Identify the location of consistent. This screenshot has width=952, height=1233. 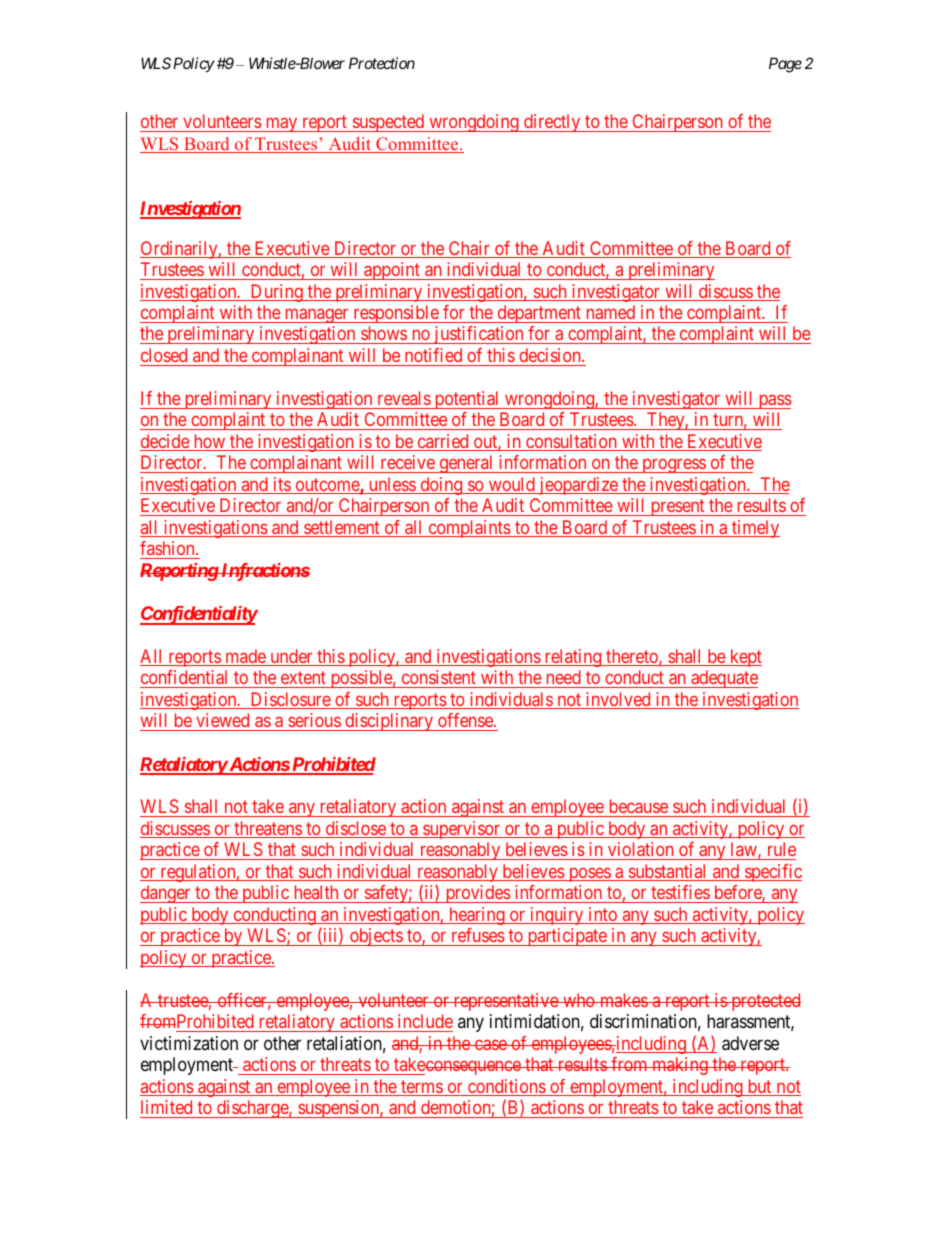
(439, 677).
